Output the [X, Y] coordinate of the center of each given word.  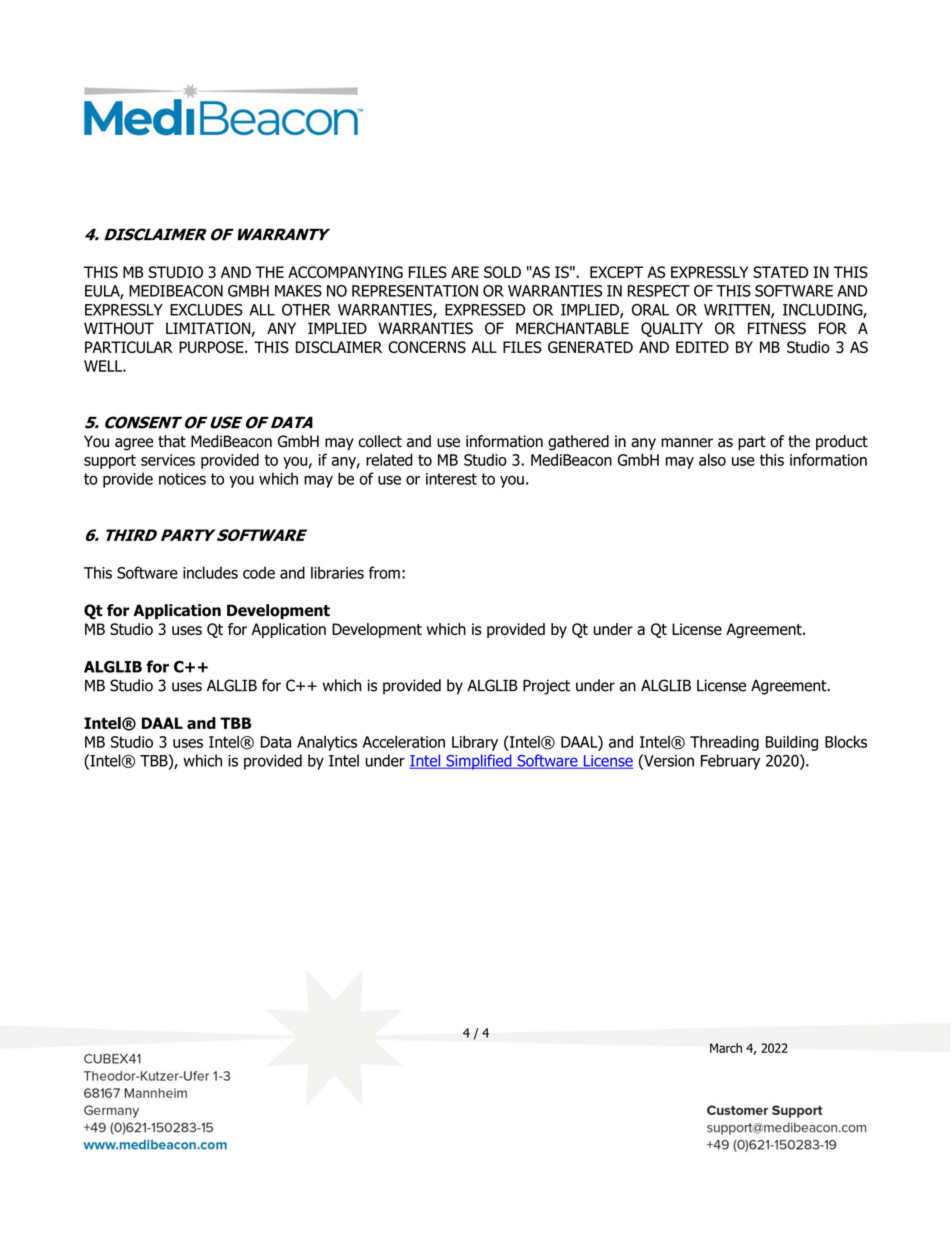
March [726, 1048]
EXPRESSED [485, 310]
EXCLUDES [206, 310]
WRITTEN [738, 311]
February [730, 762]
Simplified [479, 762]
